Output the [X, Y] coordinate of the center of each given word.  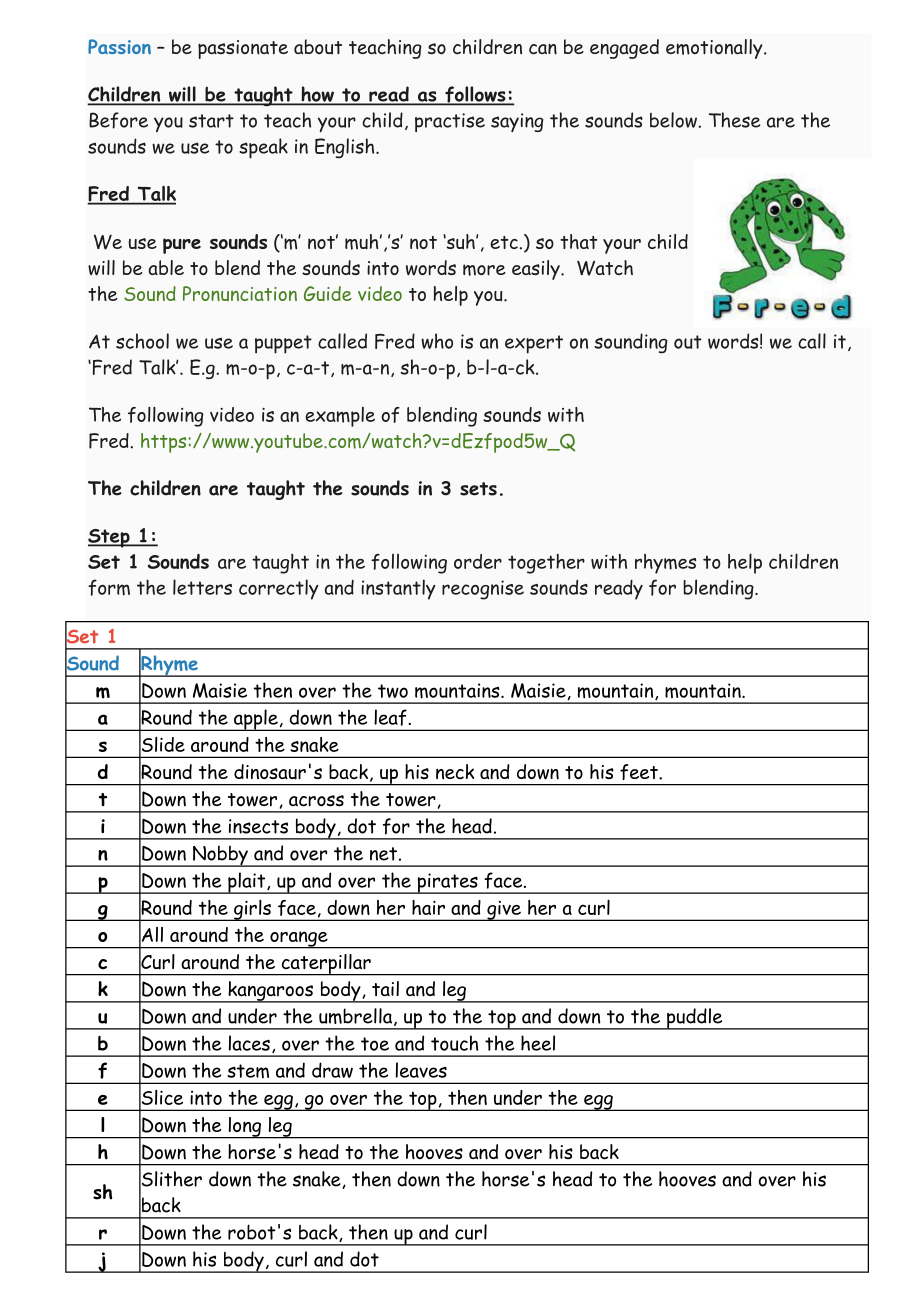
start [211, 121]
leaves [421, 1070]
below [674, 120]
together [546, 564]
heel [538, 1043]
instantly [398, 589]
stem [248, 1071]
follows [475, 95]
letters [202, 587]
